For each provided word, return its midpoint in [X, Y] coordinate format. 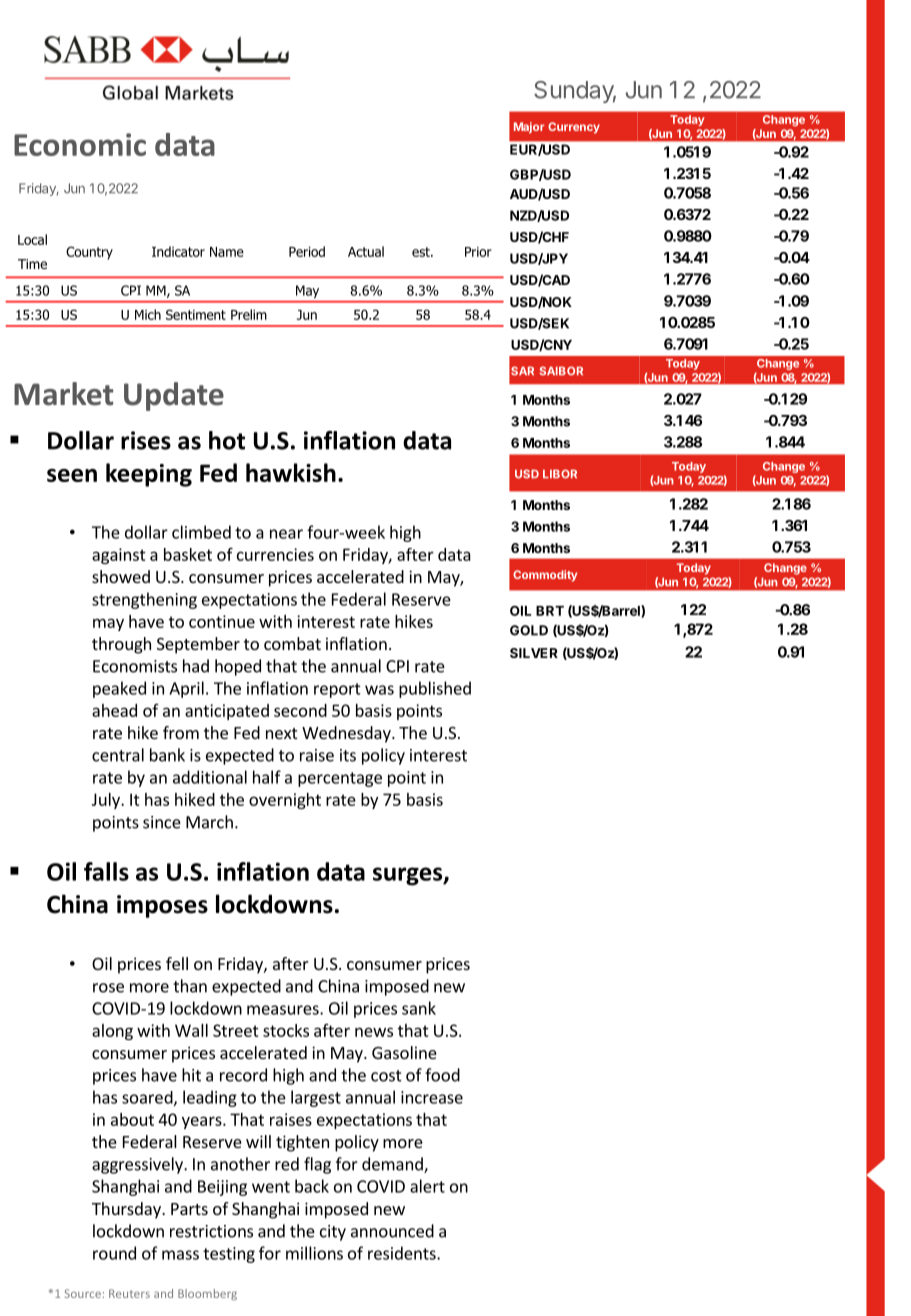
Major [529, 128]
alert [427, 1186]
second [300, 710]
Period [307, 251]
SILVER [534, 653]
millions [314, 1253]
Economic [80, 144]
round [114, 1253]
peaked [119, 689]
